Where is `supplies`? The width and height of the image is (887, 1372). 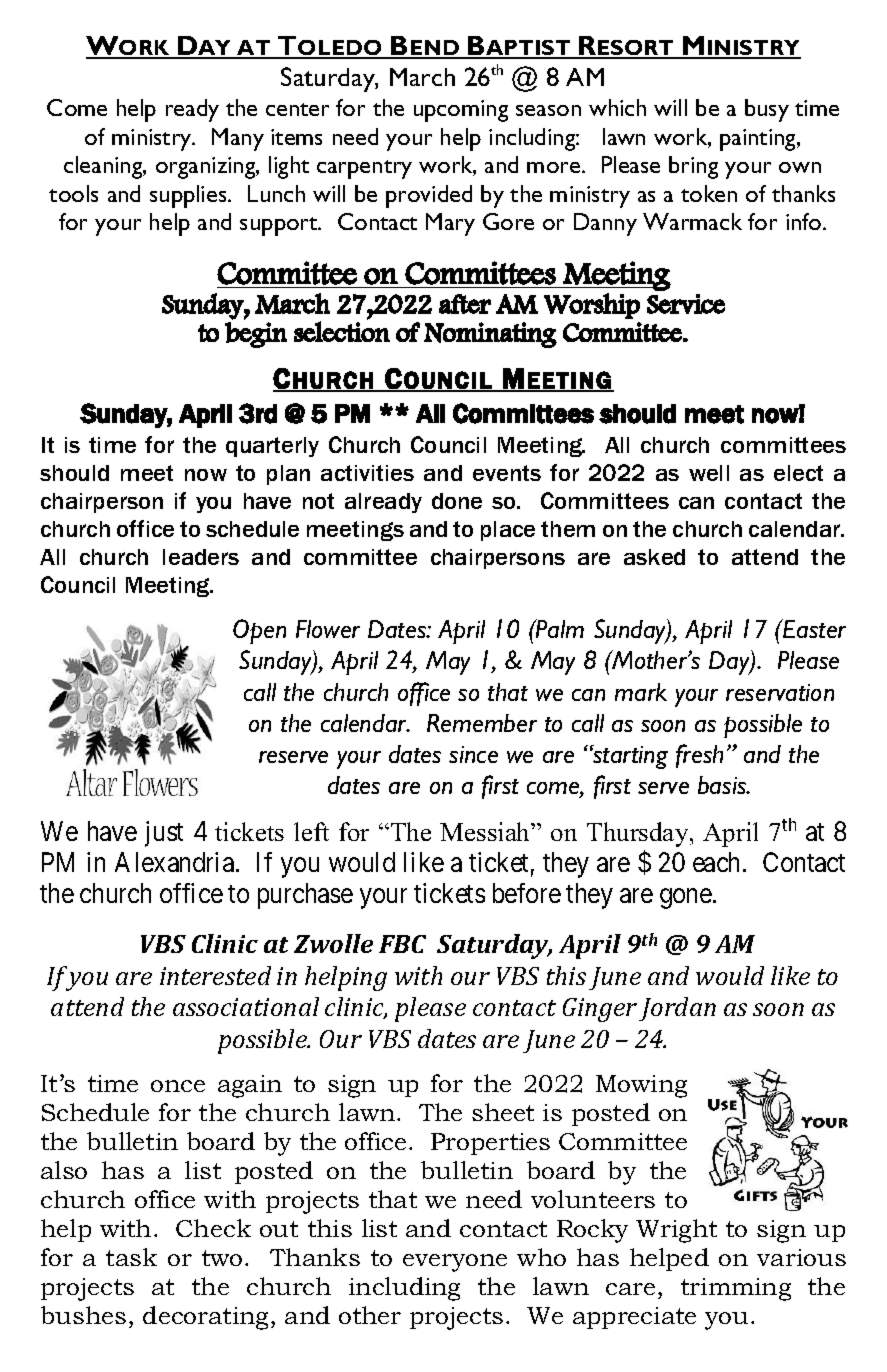
supplies is located at coordinates (189, 196).
